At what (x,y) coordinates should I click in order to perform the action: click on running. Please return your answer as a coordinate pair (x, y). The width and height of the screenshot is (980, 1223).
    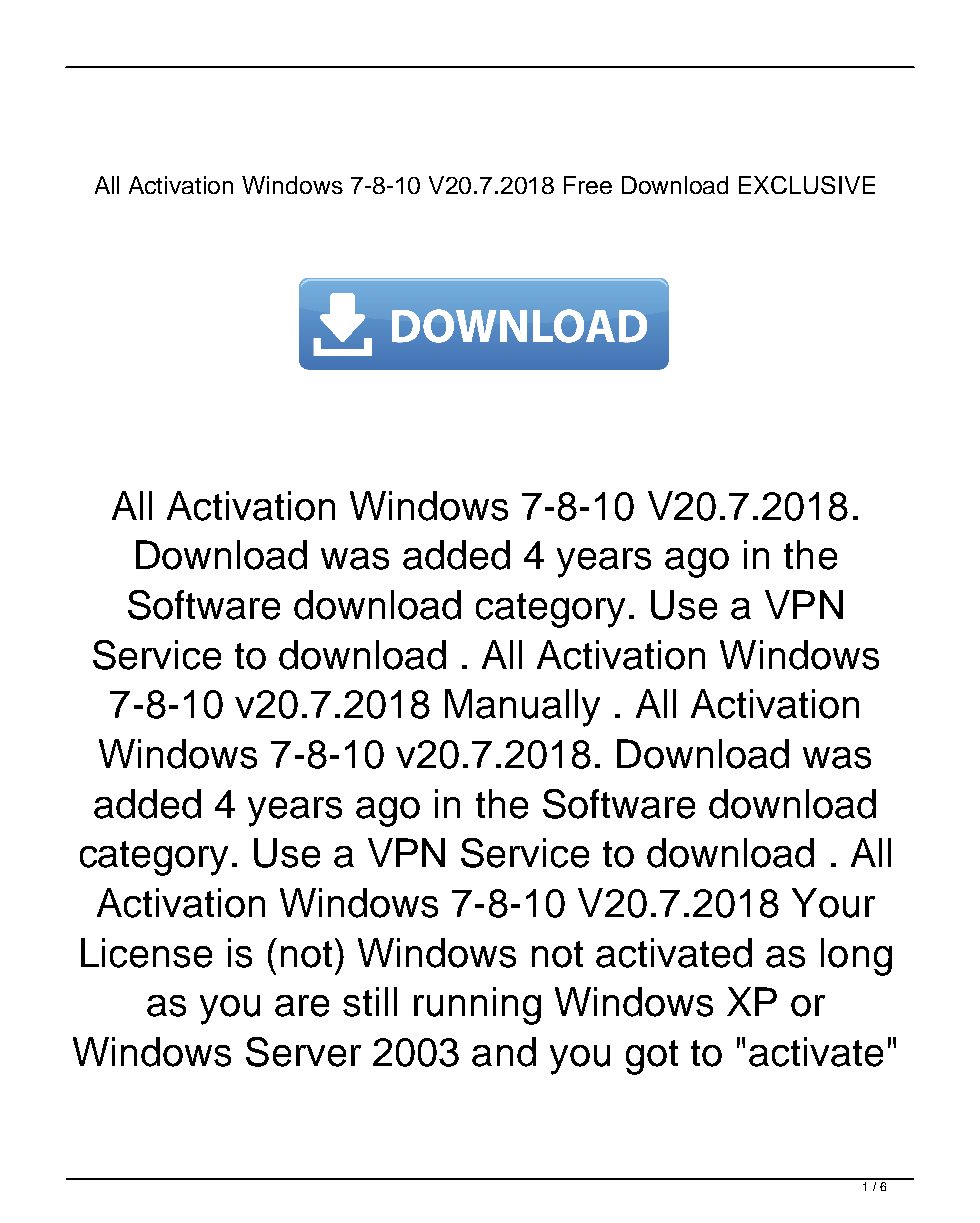
    Looking at the image, I should click on (477, 1006).
